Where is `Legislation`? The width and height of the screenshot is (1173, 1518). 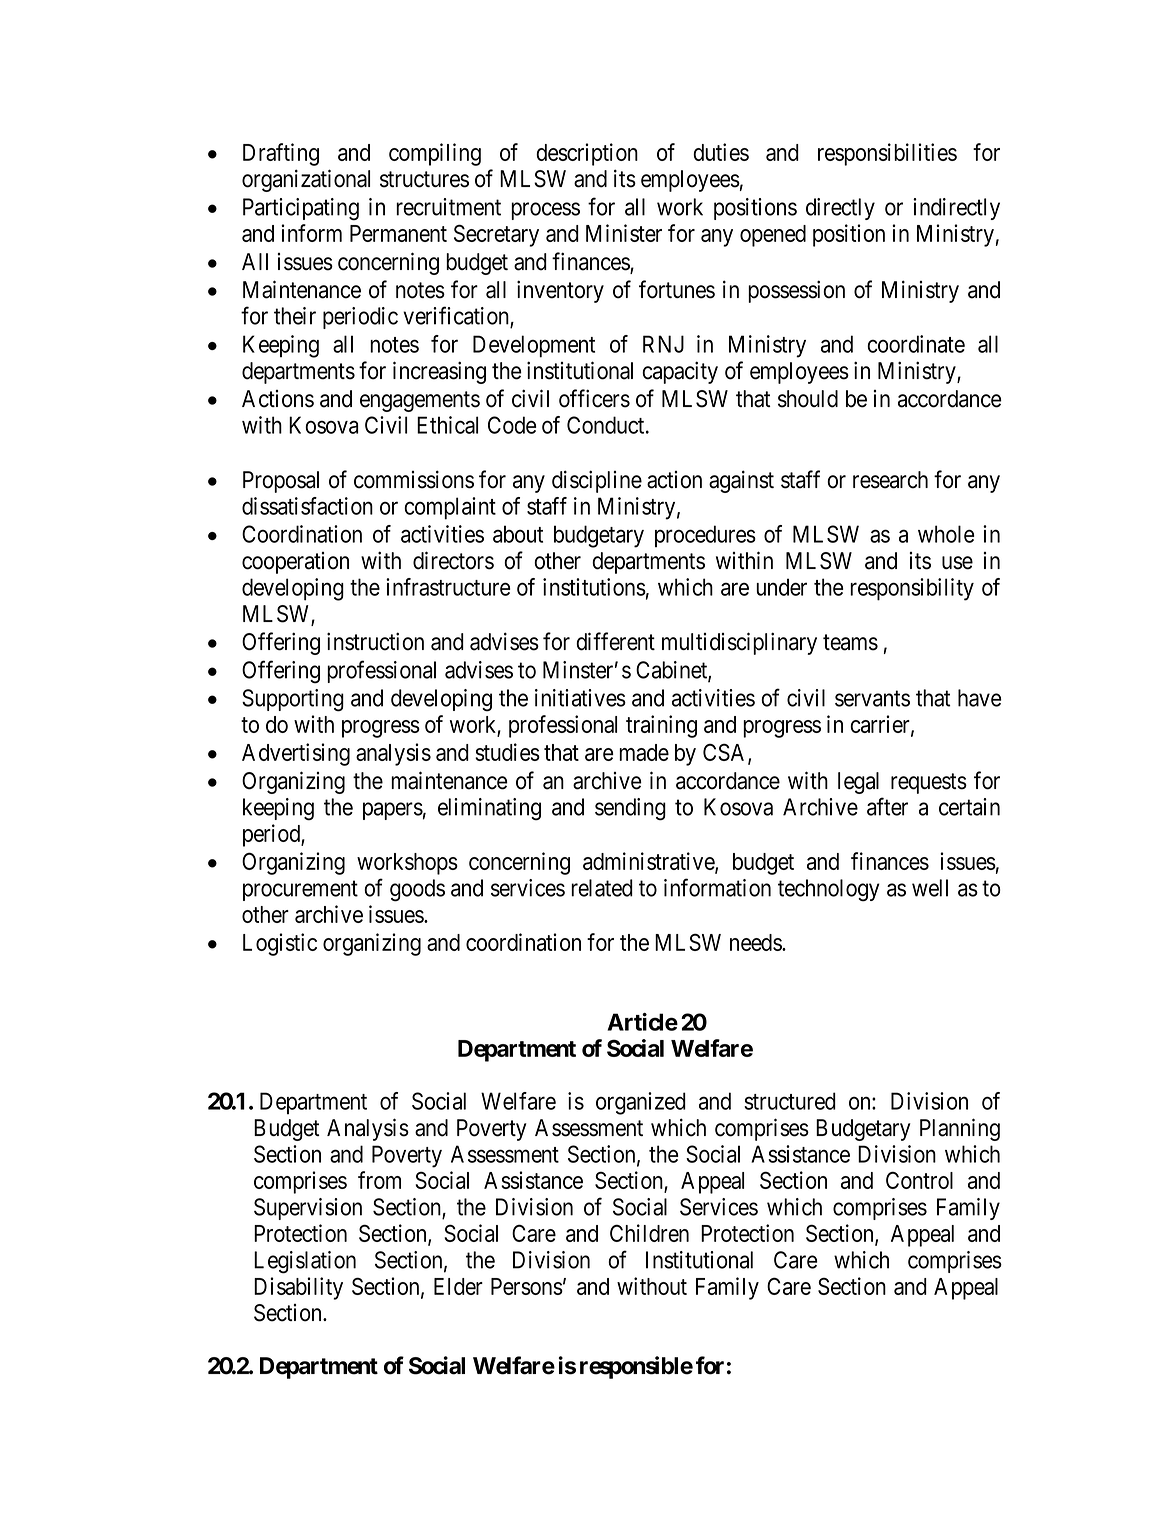
Legislation is located at coordinates (305, 1262).
